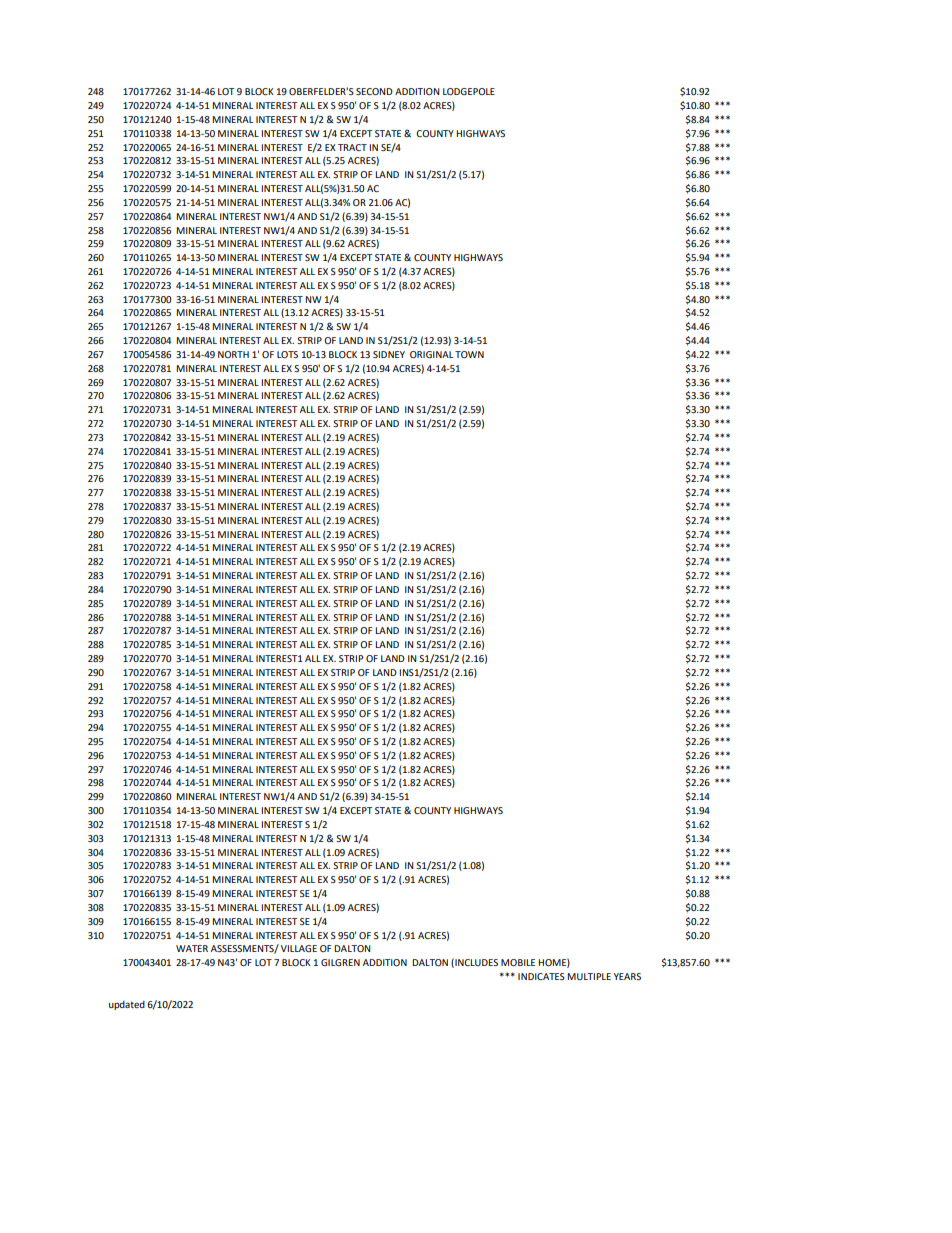 The height and width of the page is (1233, 952). Describe the element at coordinates (192, 948) in the page. I see `WATER` at that location.
